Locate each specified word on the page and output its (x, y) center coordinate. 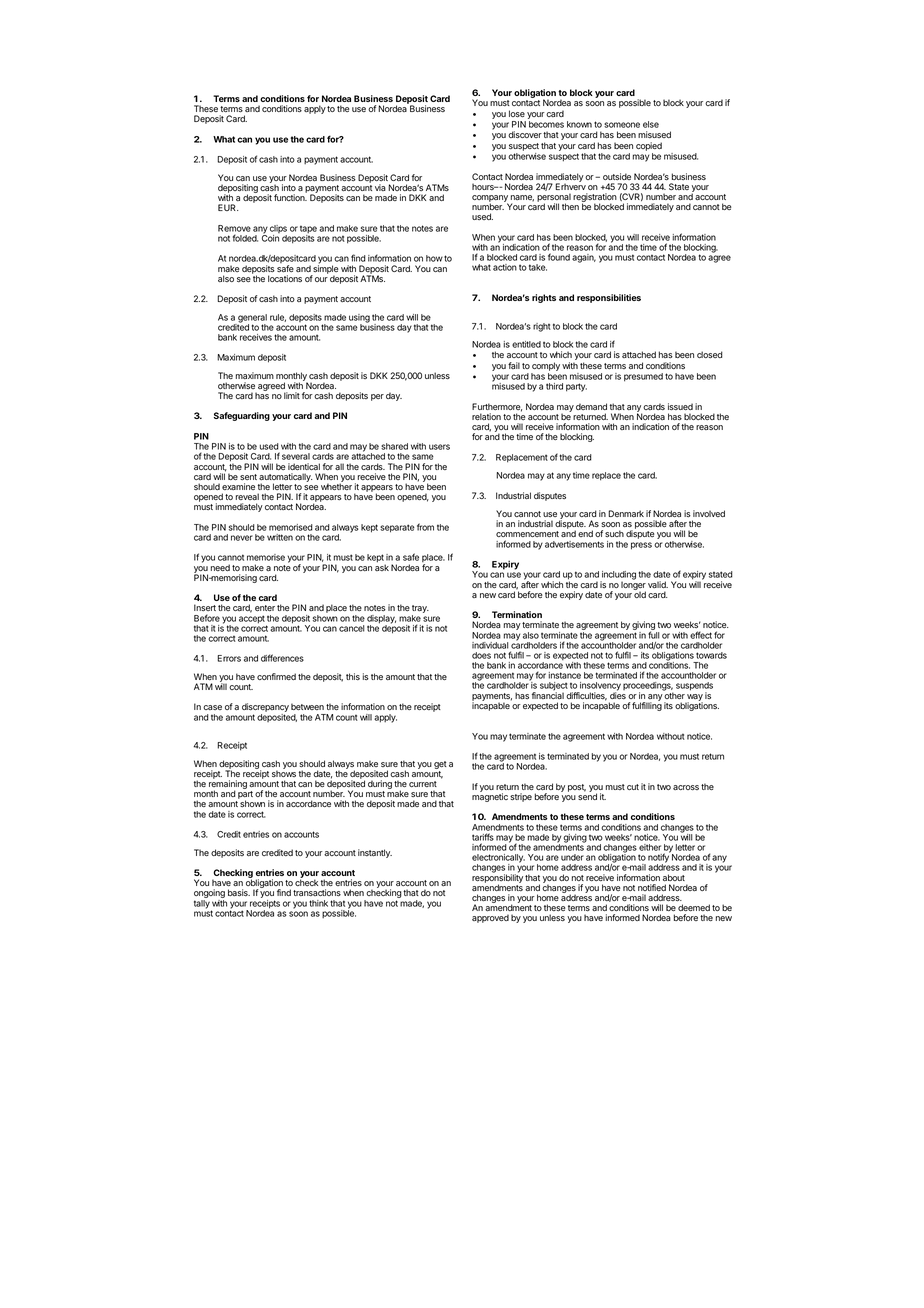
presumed (643, 377)
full (654, 635)
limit (292, 395)
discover (525, 134)
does (481, 655)
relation (486, 416)
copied (649, 146)
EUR (228, 207)
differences (282, 658)
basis (239, 892)
